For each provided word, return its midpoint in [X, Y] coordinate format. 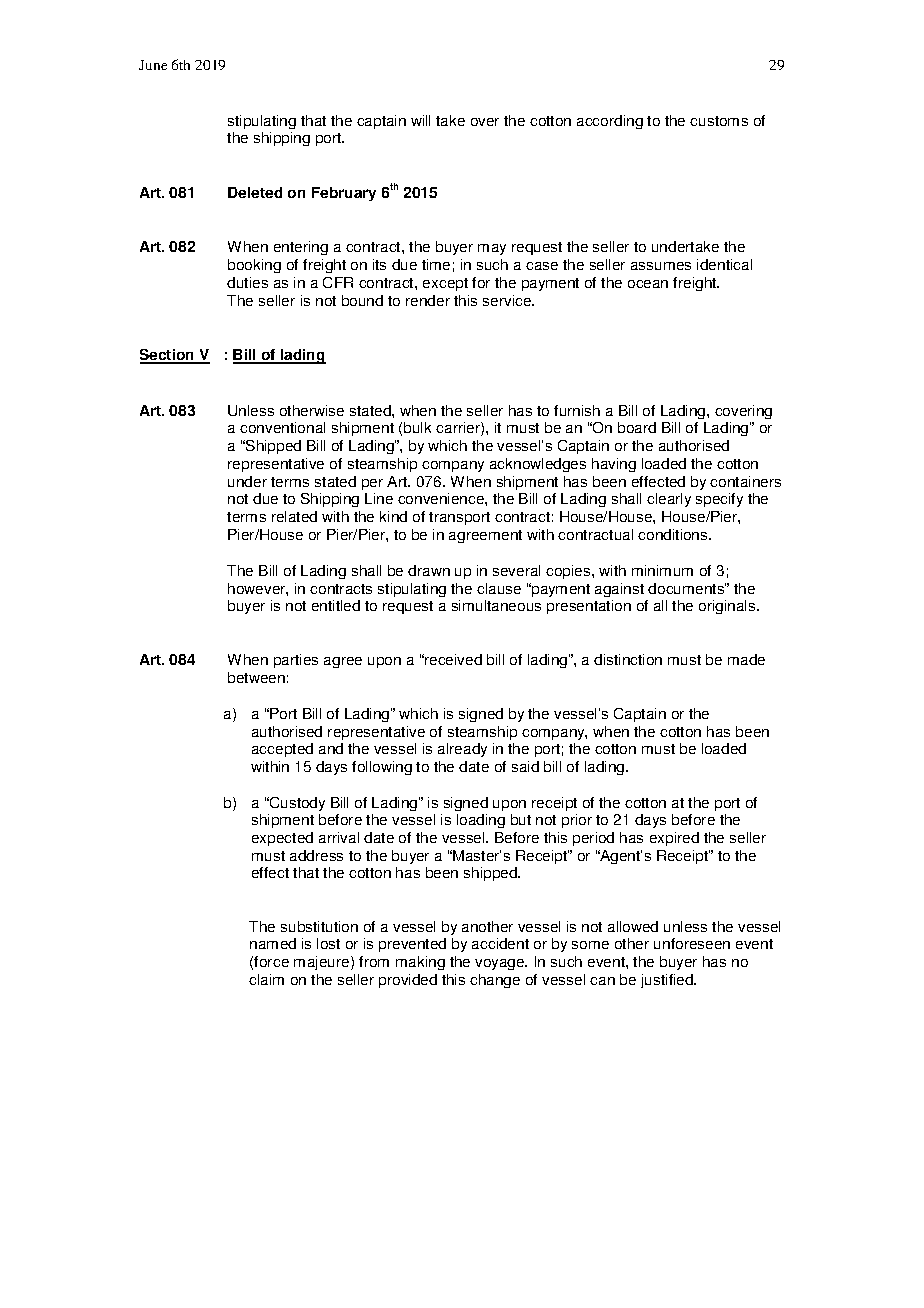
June [153, 65]
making [420, 963]
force [271, 961]
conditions [674, 534]
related [294, 516]
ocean [648, 284]
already [462, 750]
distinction [628, 659]
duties [247, 282]
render [428, 300]
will [420, 120]
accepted [282, 750]
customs [719, 121]
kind [393, 516]
